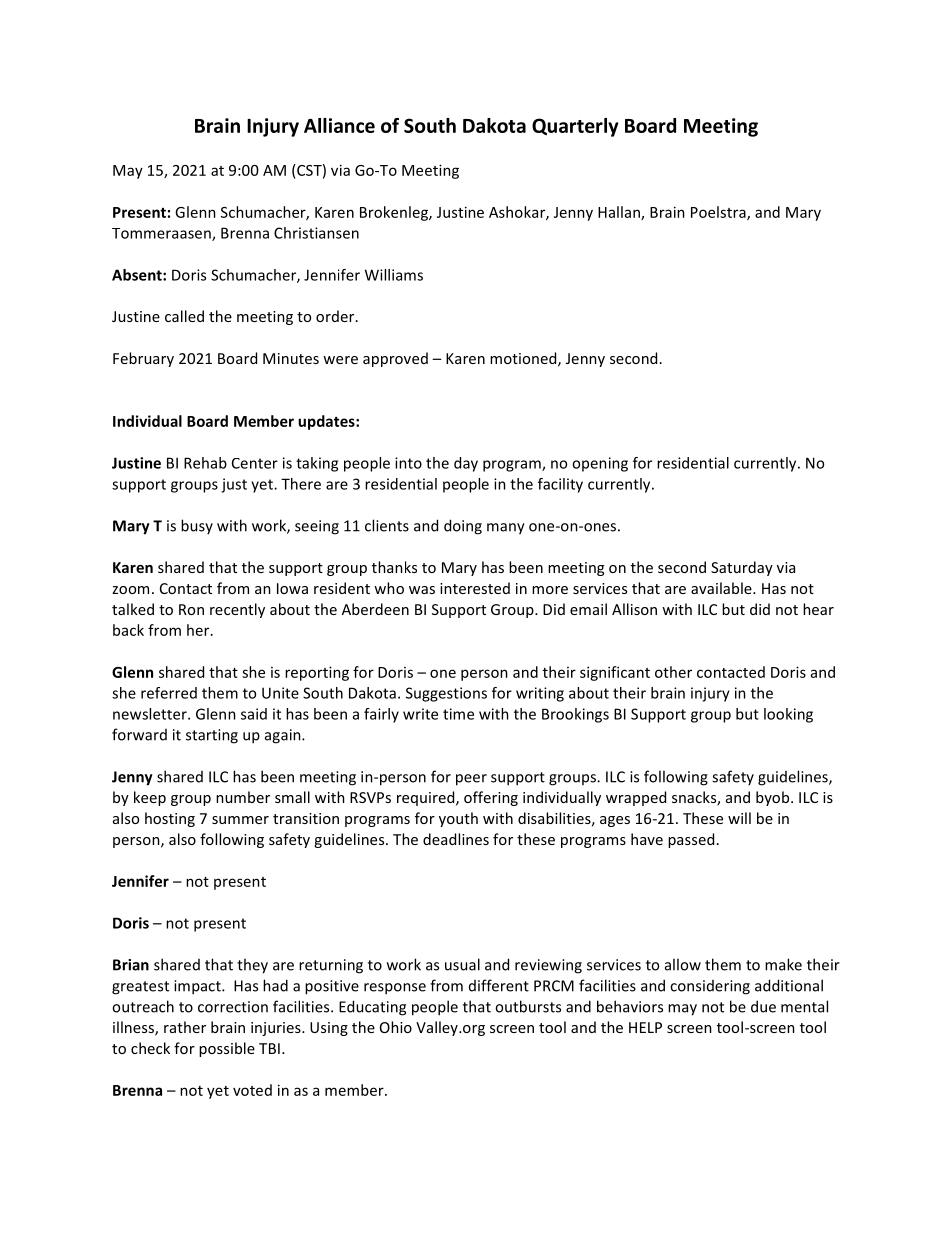 The width and height of the page is (952, 1233). I want to click on Christiansen, so click(316, 233).
